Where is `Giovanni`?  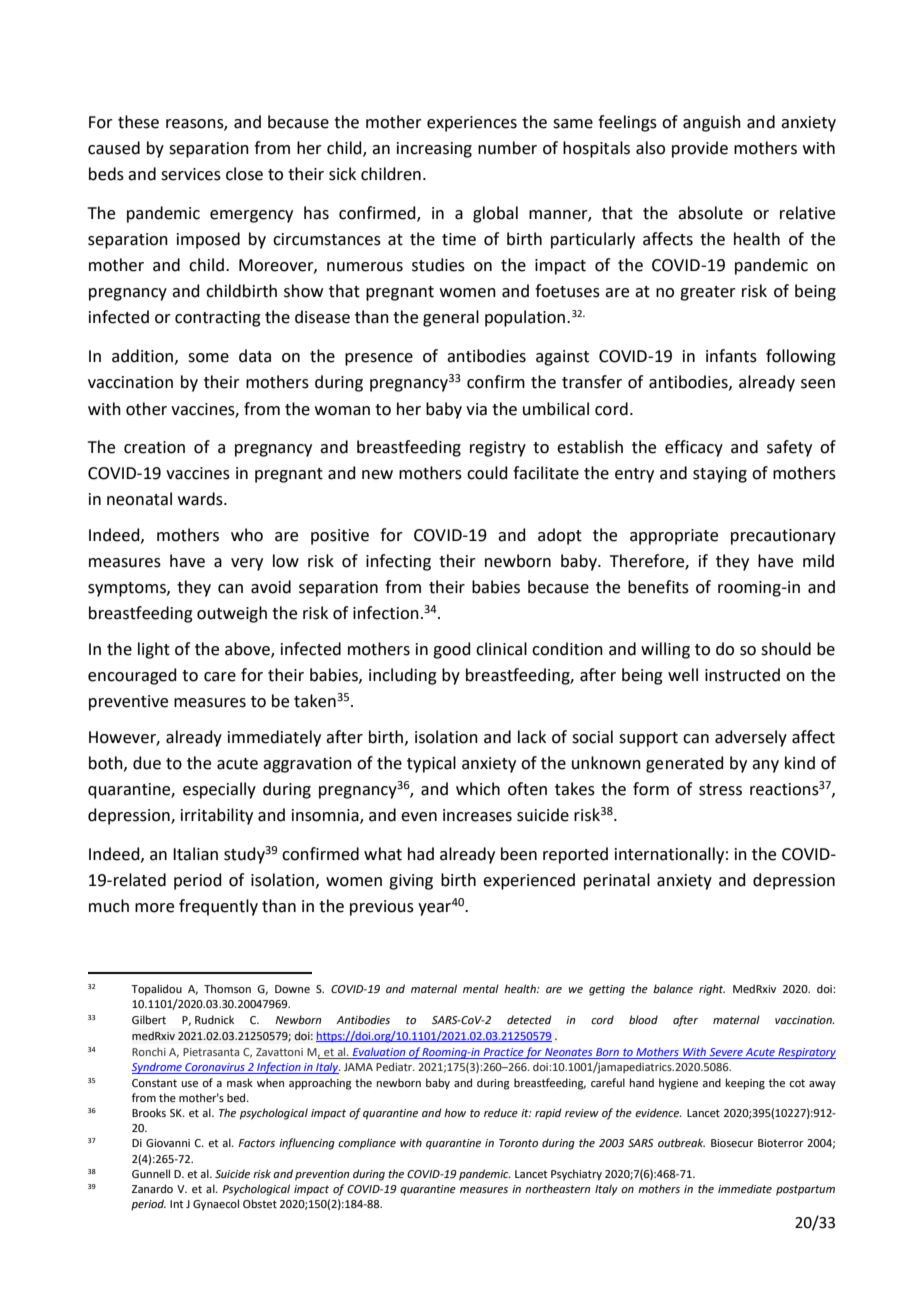 Giovanni is located at coordinates (168, 1143).
